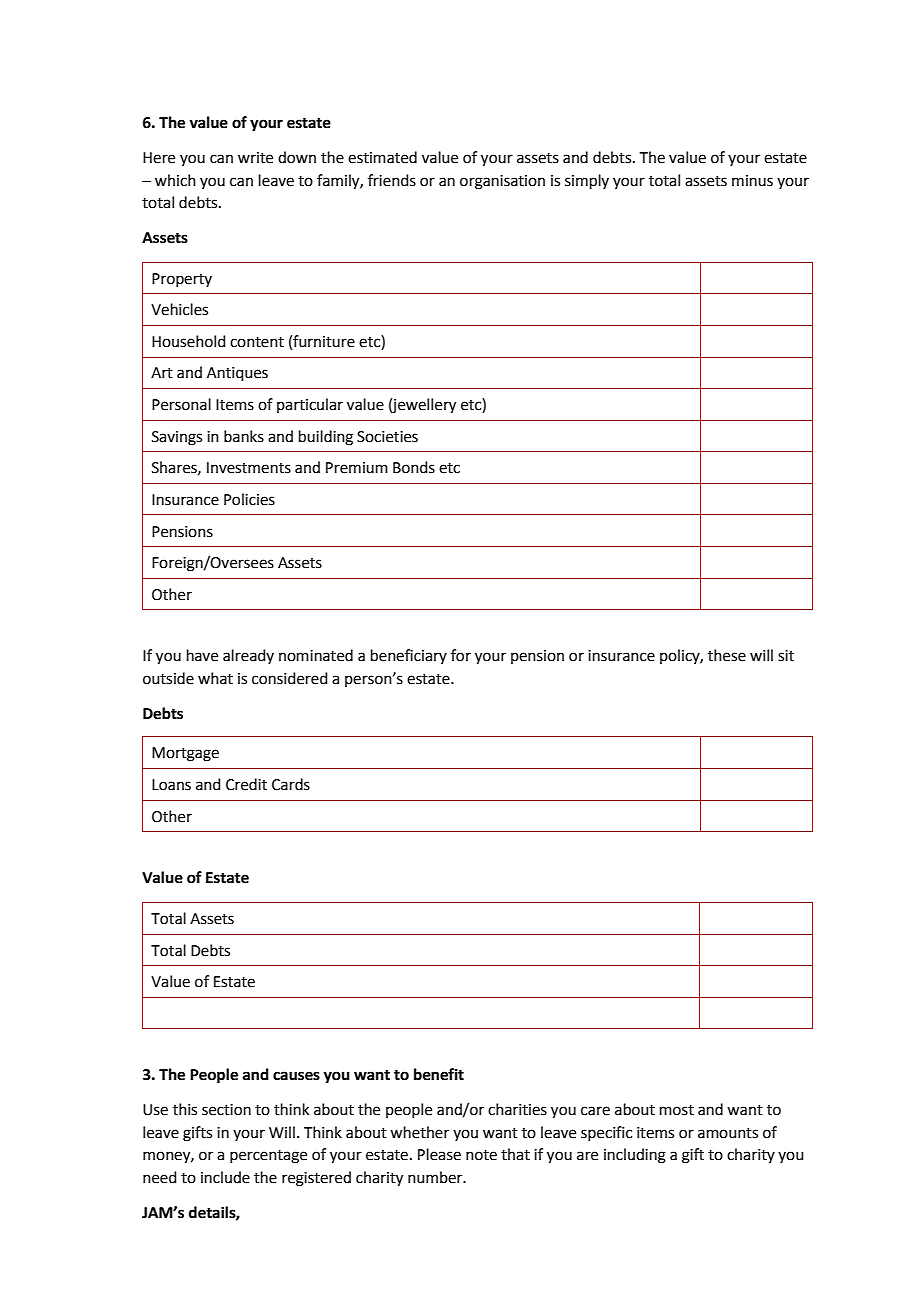 This screenshot has width=924, height=1308. Describe the element at coordinates (255, 158) in the screenshot. I see `write` at that location.
